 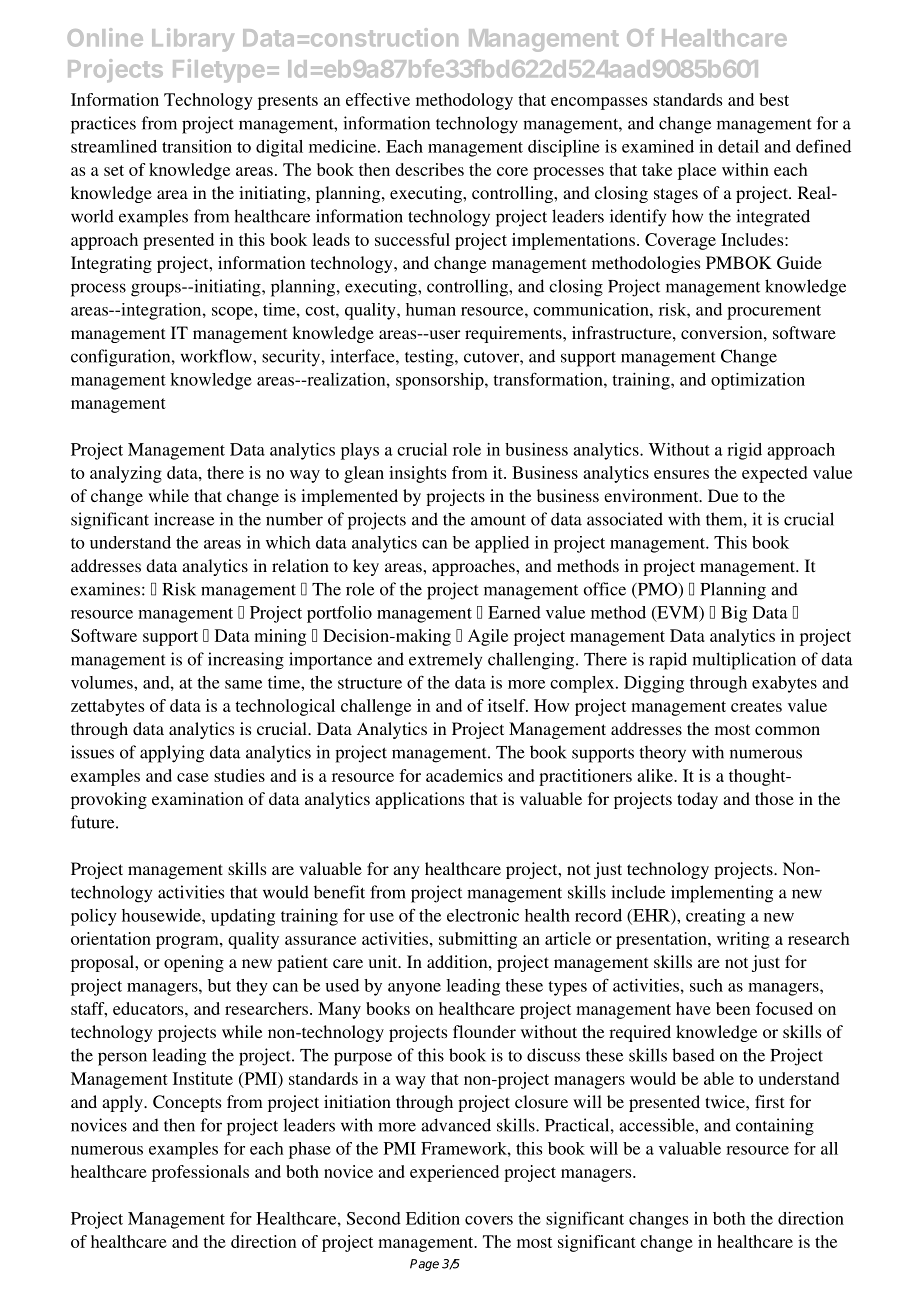 What do you see at coordinates (478, 940) in the screenshot?
I see `submitting` at bounding box center [478, 940].
